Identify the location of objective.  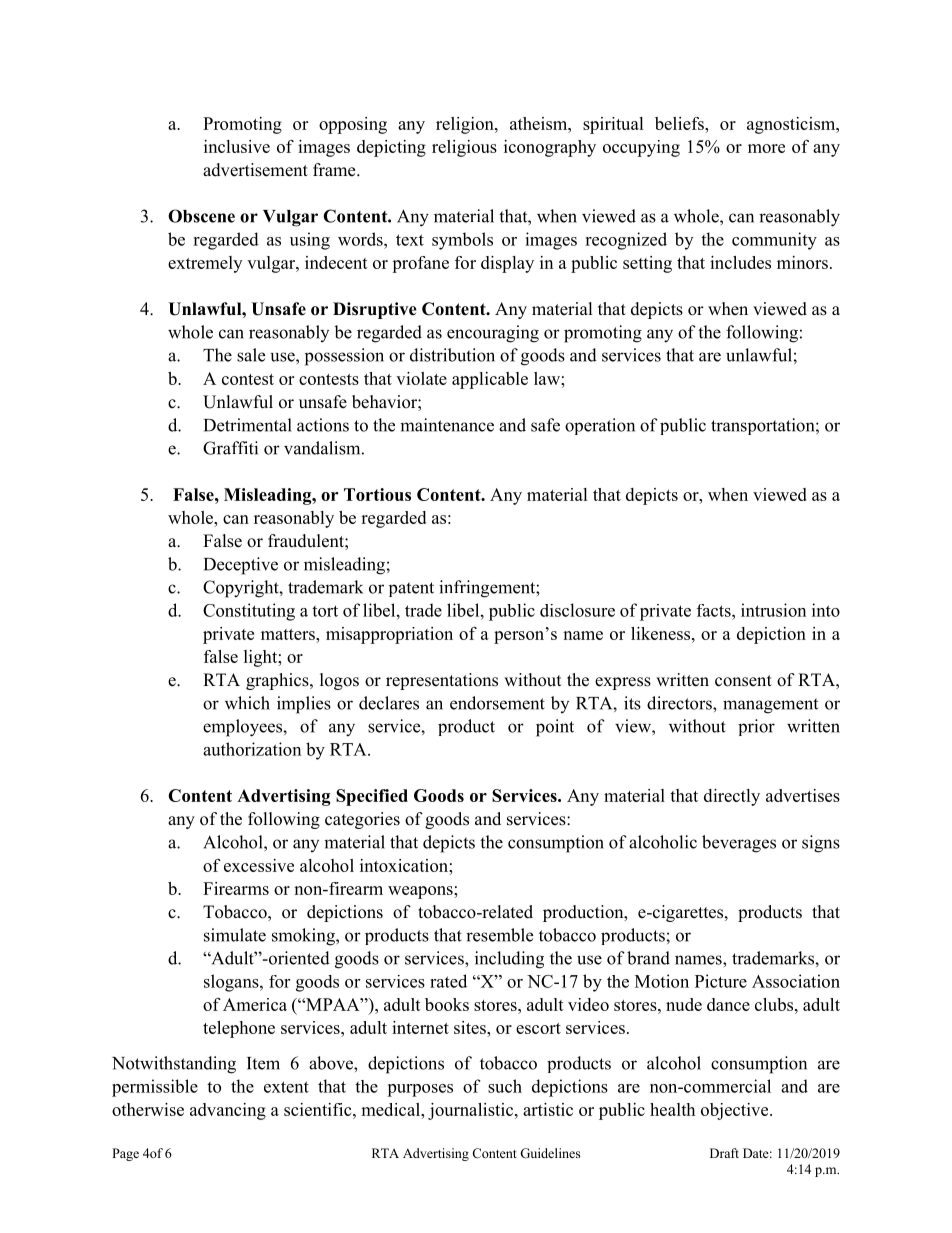
(736, 1111).
